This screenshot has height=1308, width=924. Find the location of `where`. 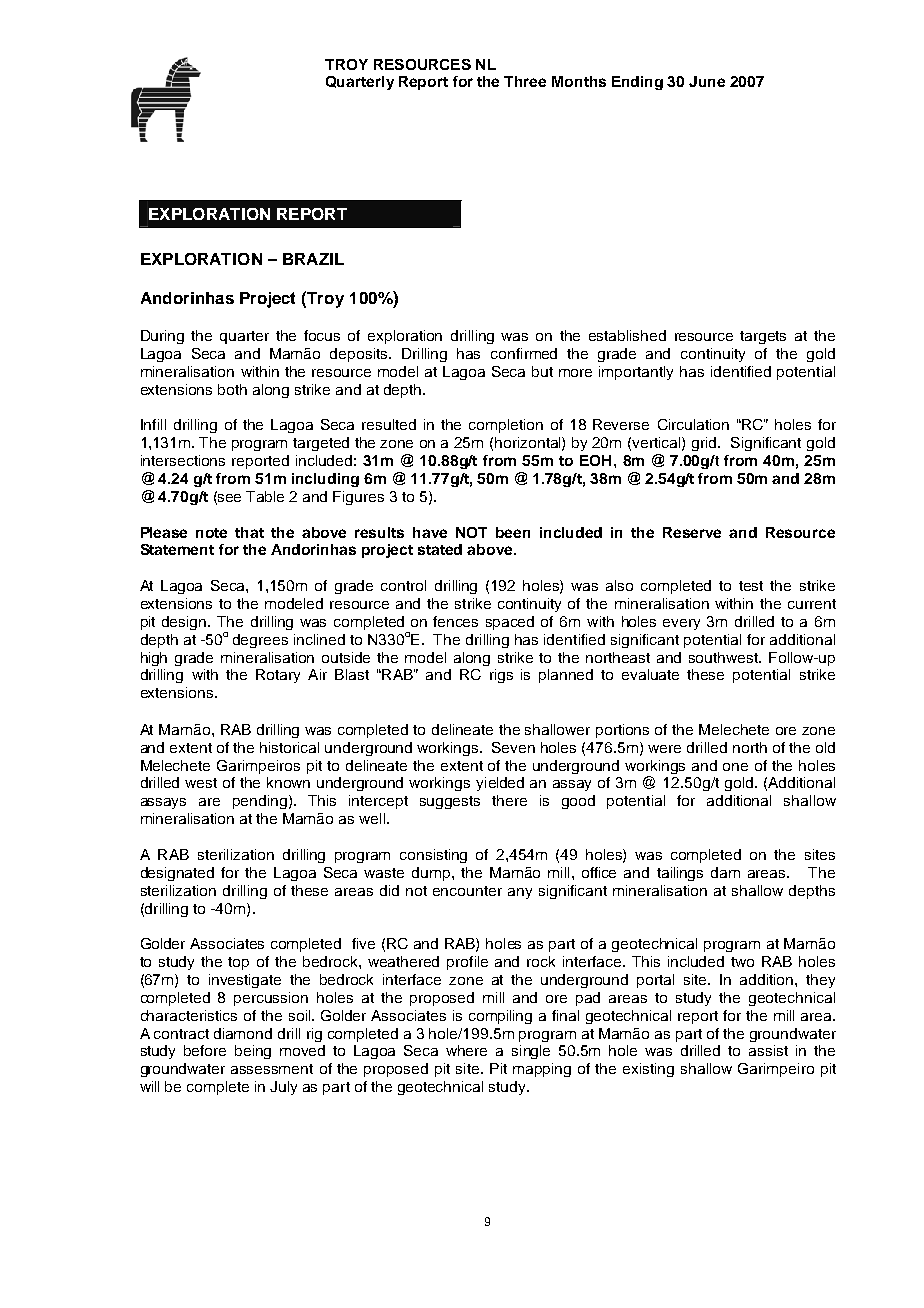

where is located at coordinates (466, 1050).
